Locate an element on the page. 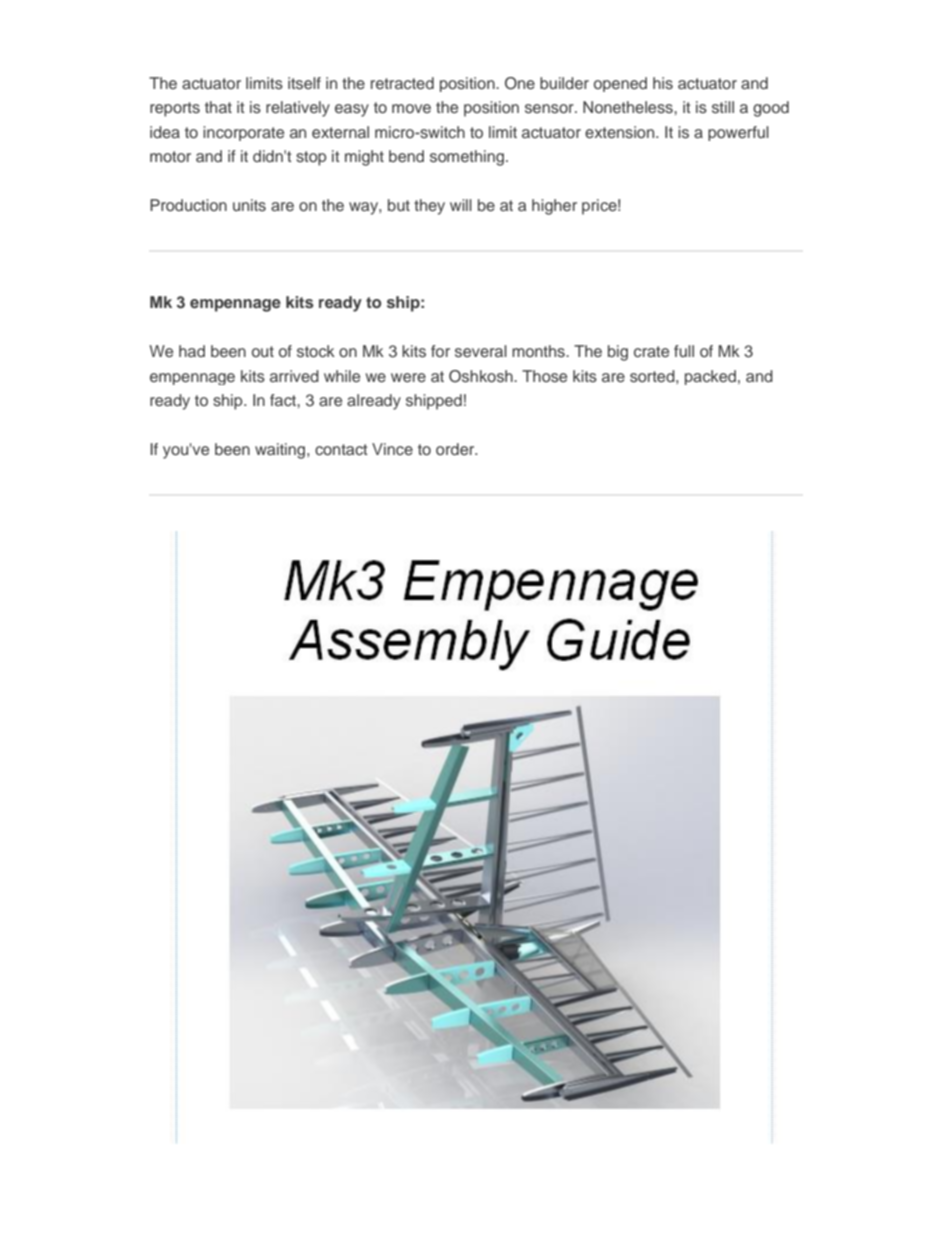 This image has width=952, height=1233. move is located at coordinates (411, 108).
